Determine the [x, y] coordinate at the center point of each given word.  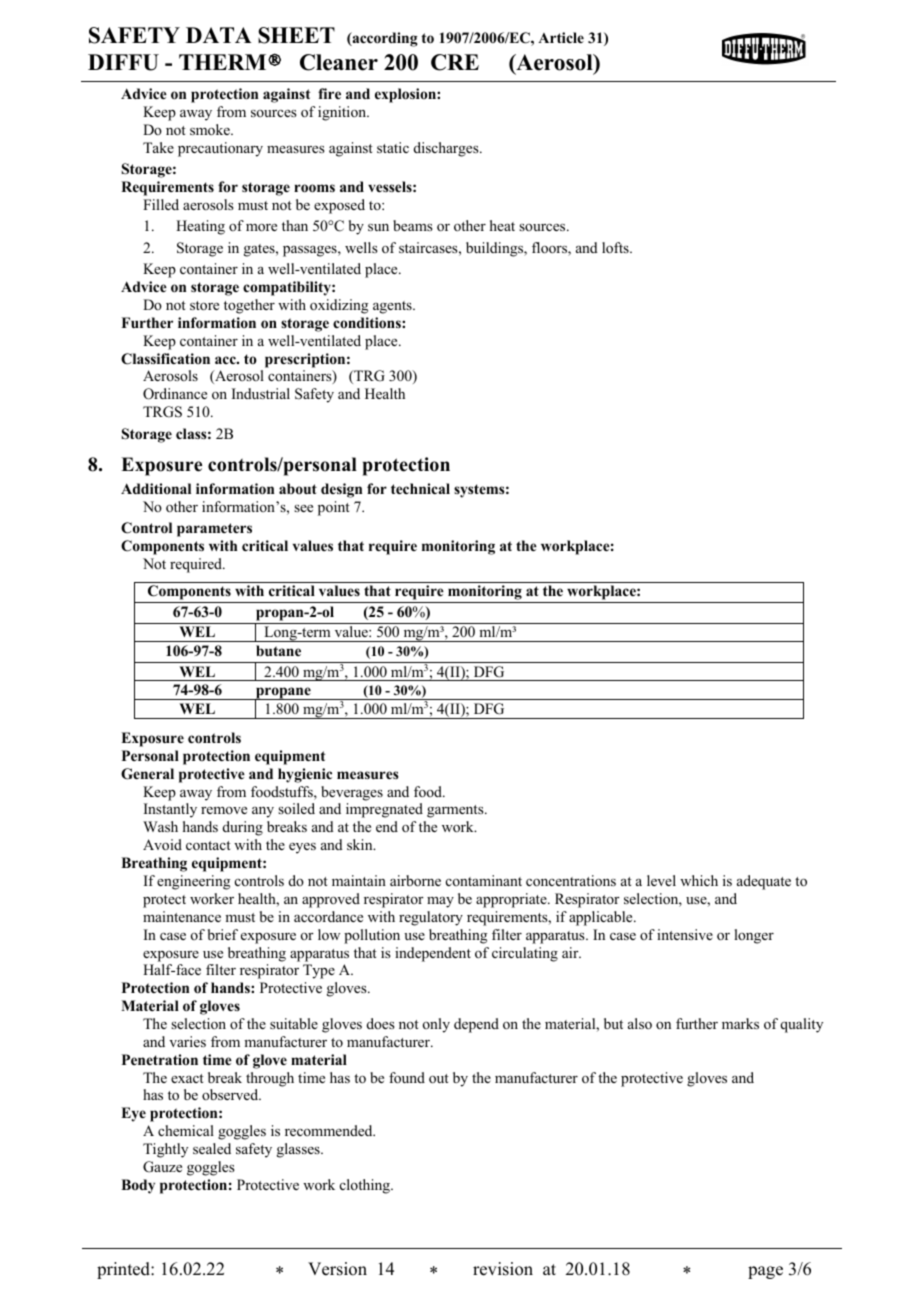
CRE [455, 62]
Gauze [162, 1167]
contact [208, 845]
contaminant [484, 880]
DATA [219, 35]
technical [420, 488]
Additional [156, 488]
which [699, 880]
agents [393, 307]
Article [561, 37]
